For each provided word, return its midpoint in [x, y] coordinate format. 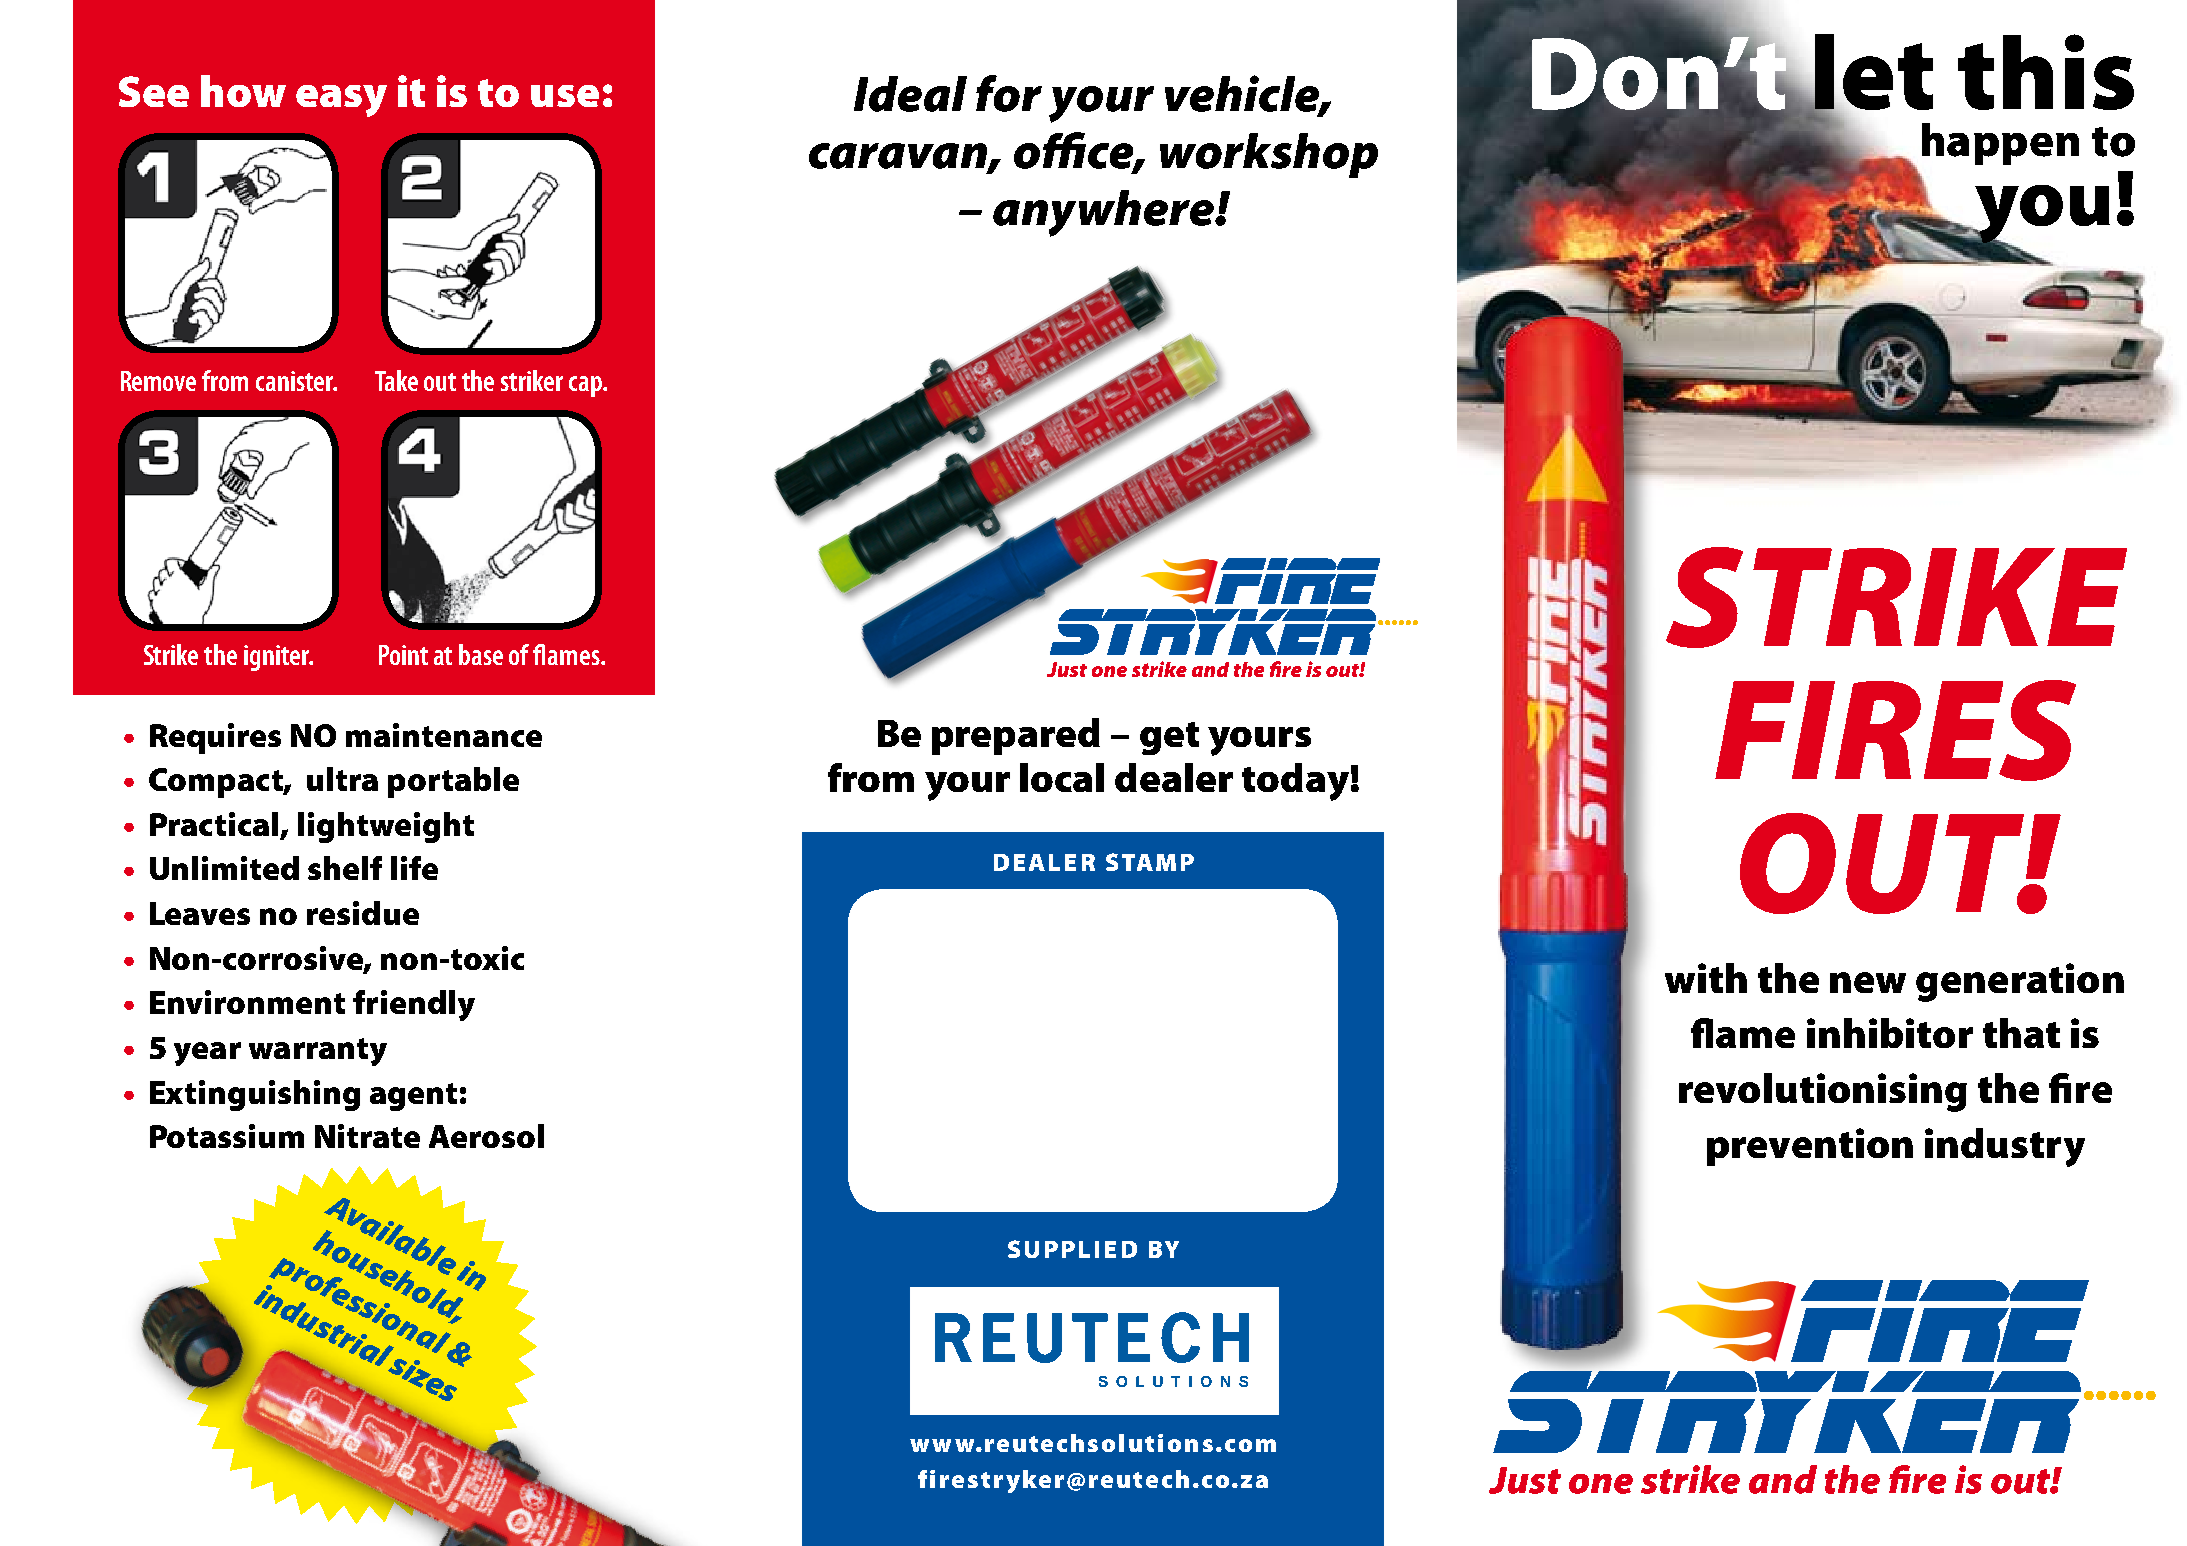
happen [2000, 144]
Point [403, 655]
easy [341, 101]
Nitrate [367, 1136]
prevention [1810, 1147]
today [1295, 782]
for [1009, 93]
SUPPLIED [1072, 1249]
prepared [1016, 736]
